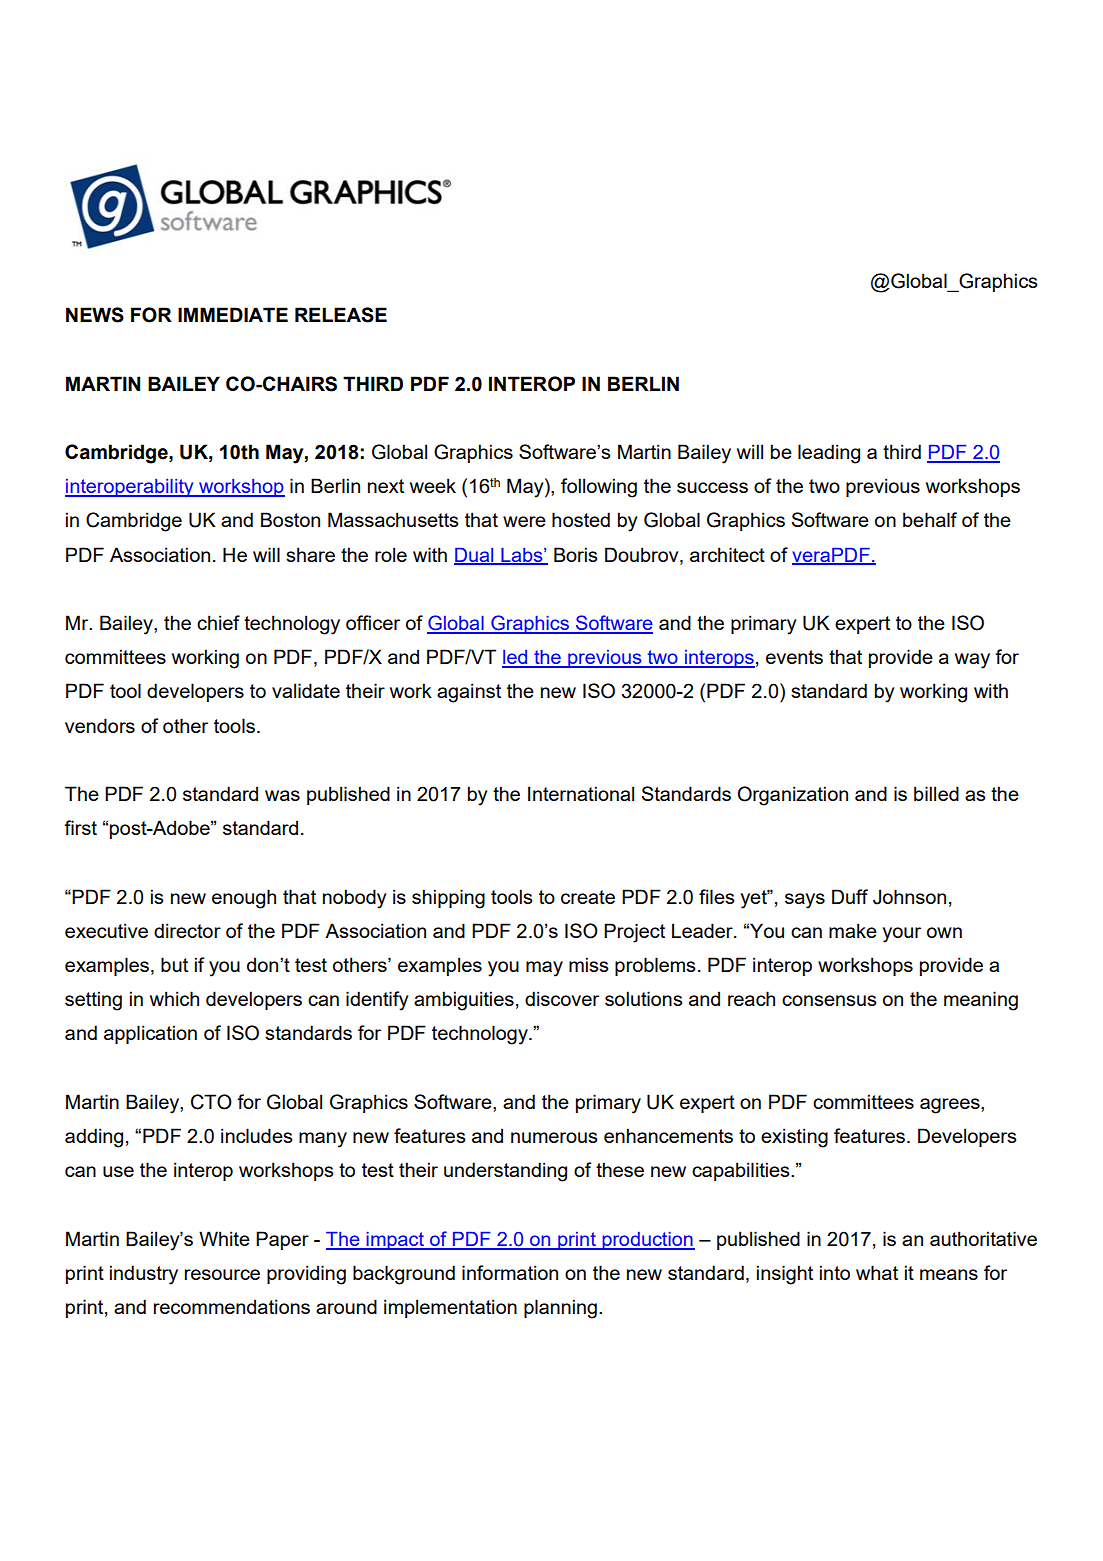 This screenshot has height=1561, width=1103. I want to click on discover, so click(562, 998).
